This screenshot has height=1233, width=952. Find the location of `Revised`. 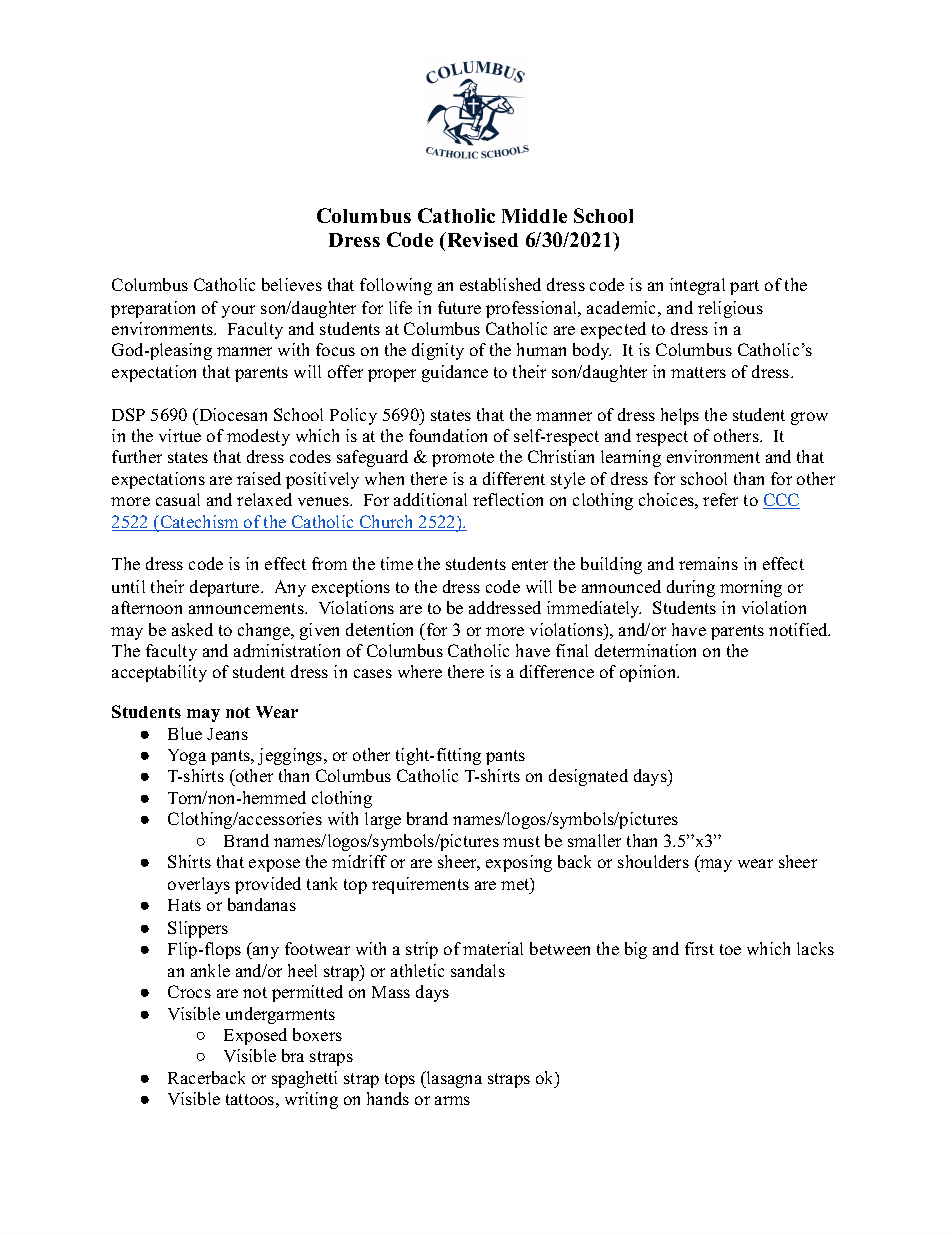

Revised is located at coordinates (481, 239).
